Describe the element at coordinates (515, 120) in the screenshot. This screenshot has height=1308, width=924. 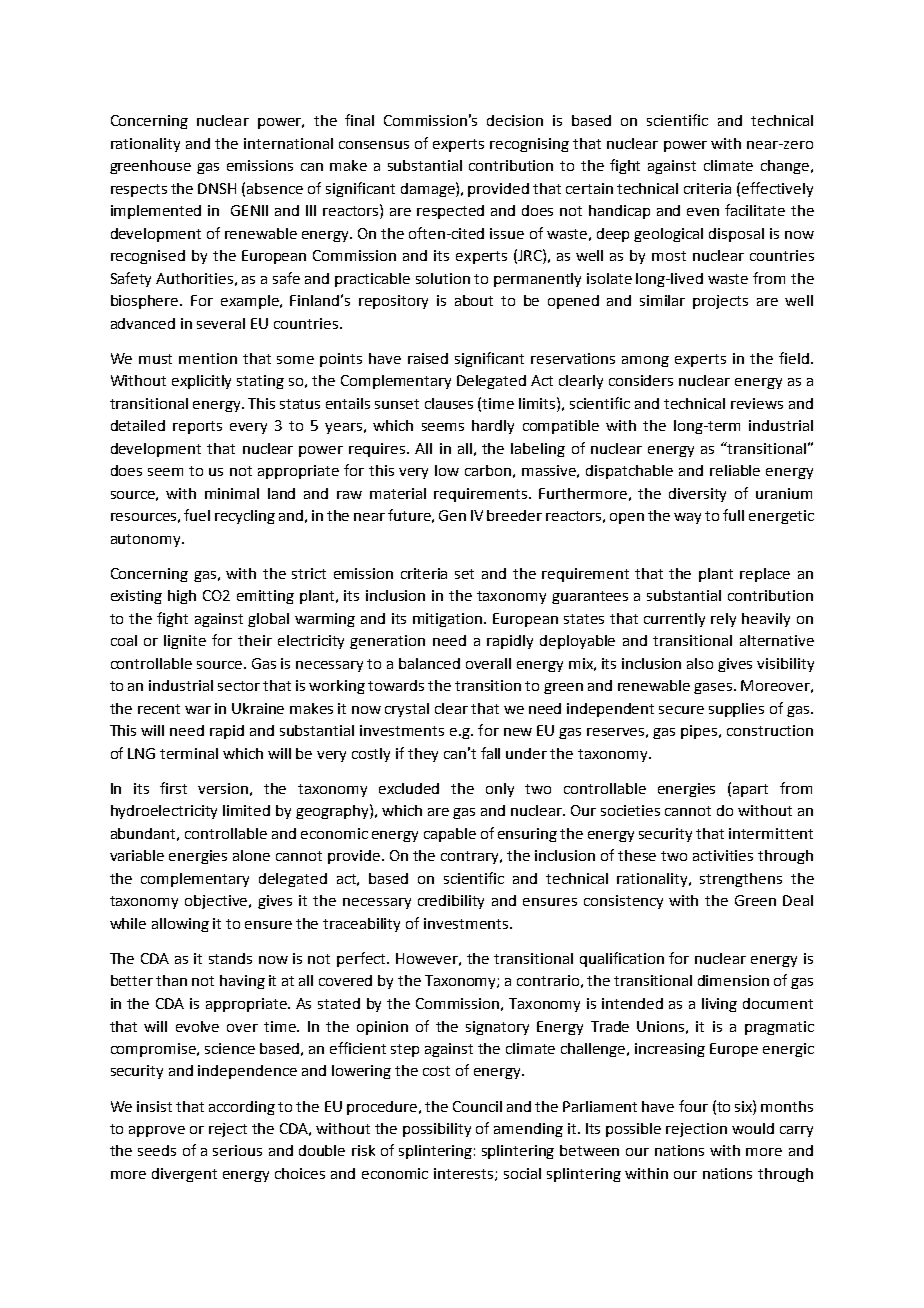
I see `decision` at that location.
